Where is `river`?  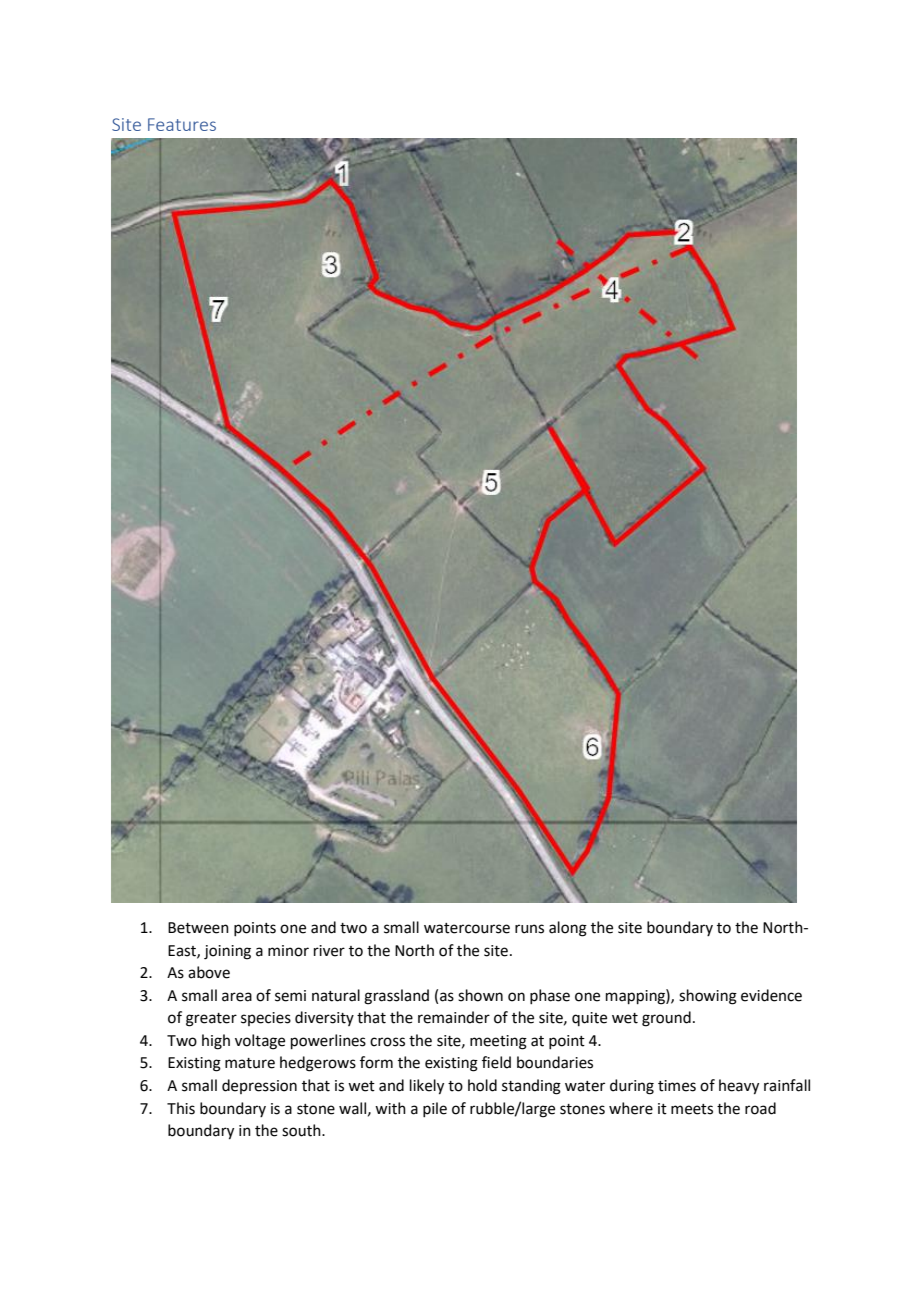 river is located at coordinates (329, 951).
